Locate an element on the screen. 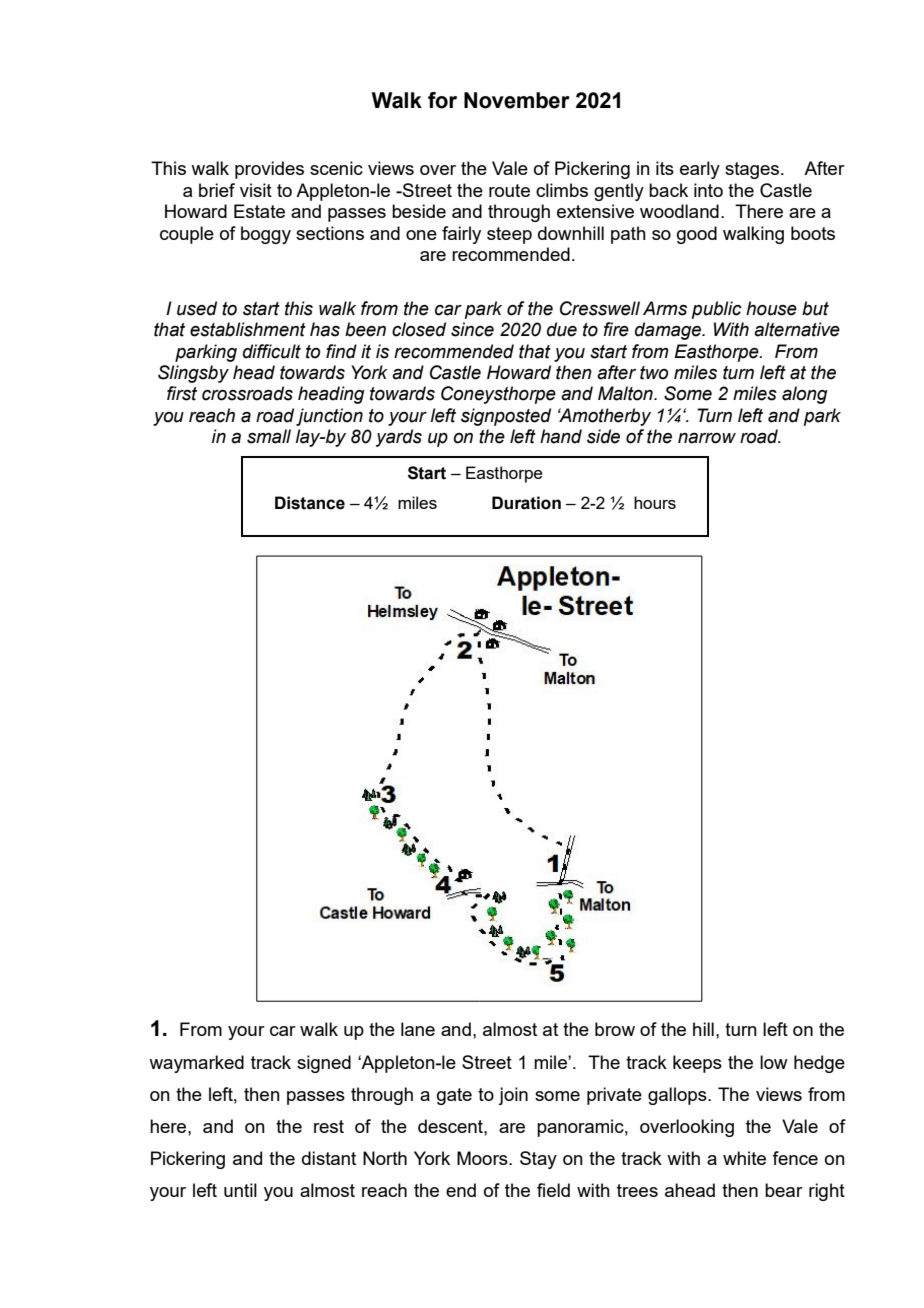  Distance is located at coordinates (310, 503).
